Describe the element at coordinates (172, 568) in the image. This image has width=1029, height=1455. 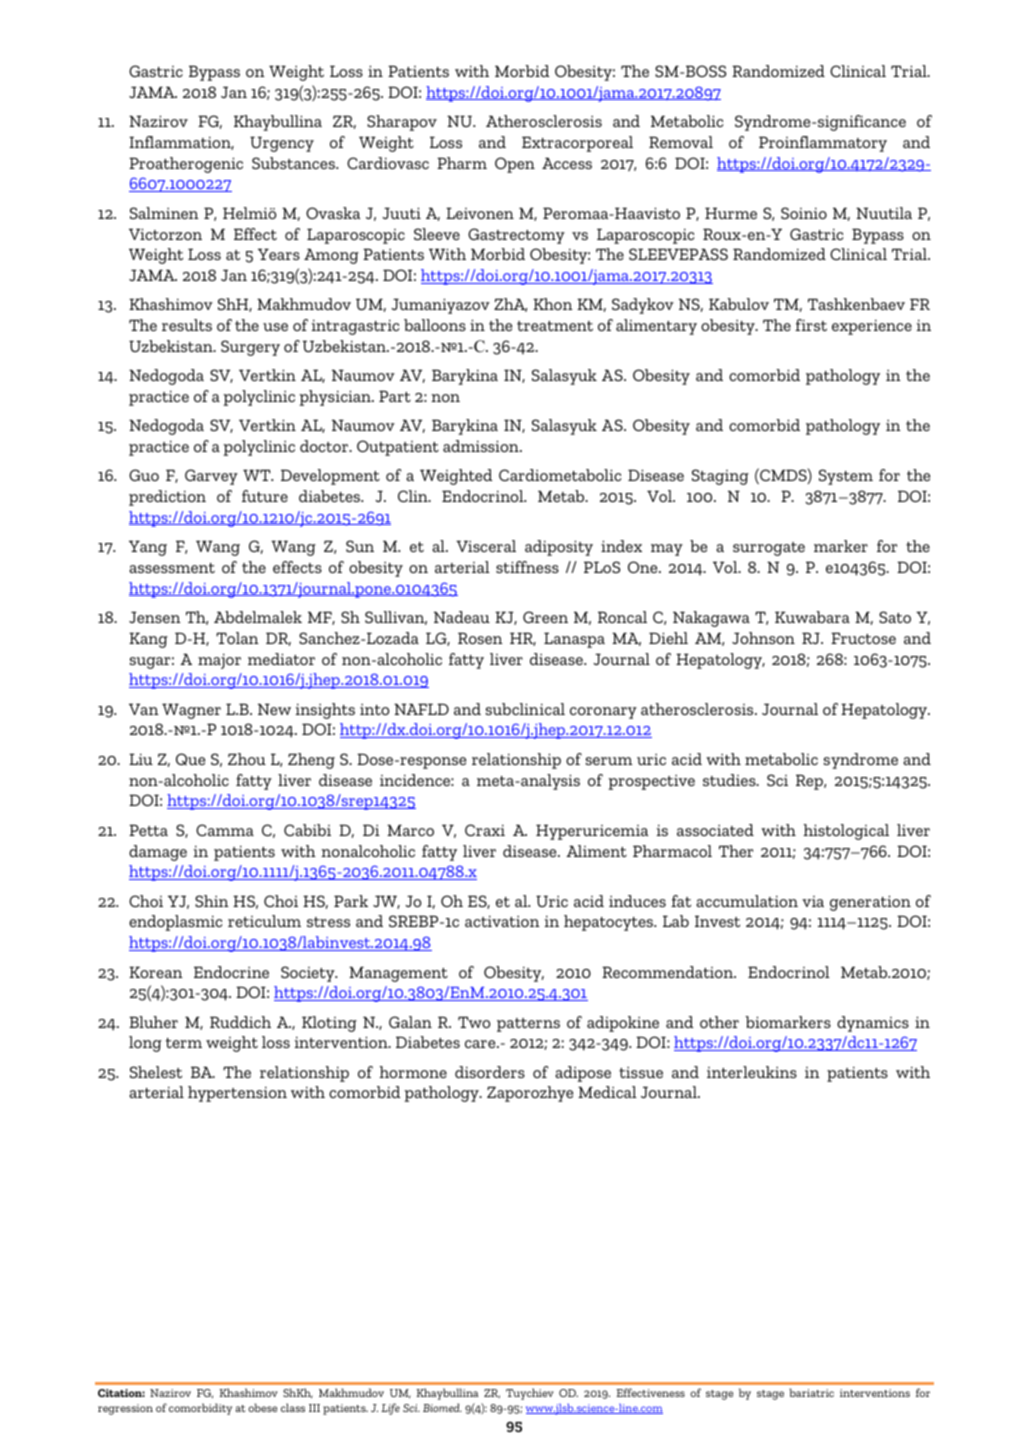
I see `assessment` at that location.
